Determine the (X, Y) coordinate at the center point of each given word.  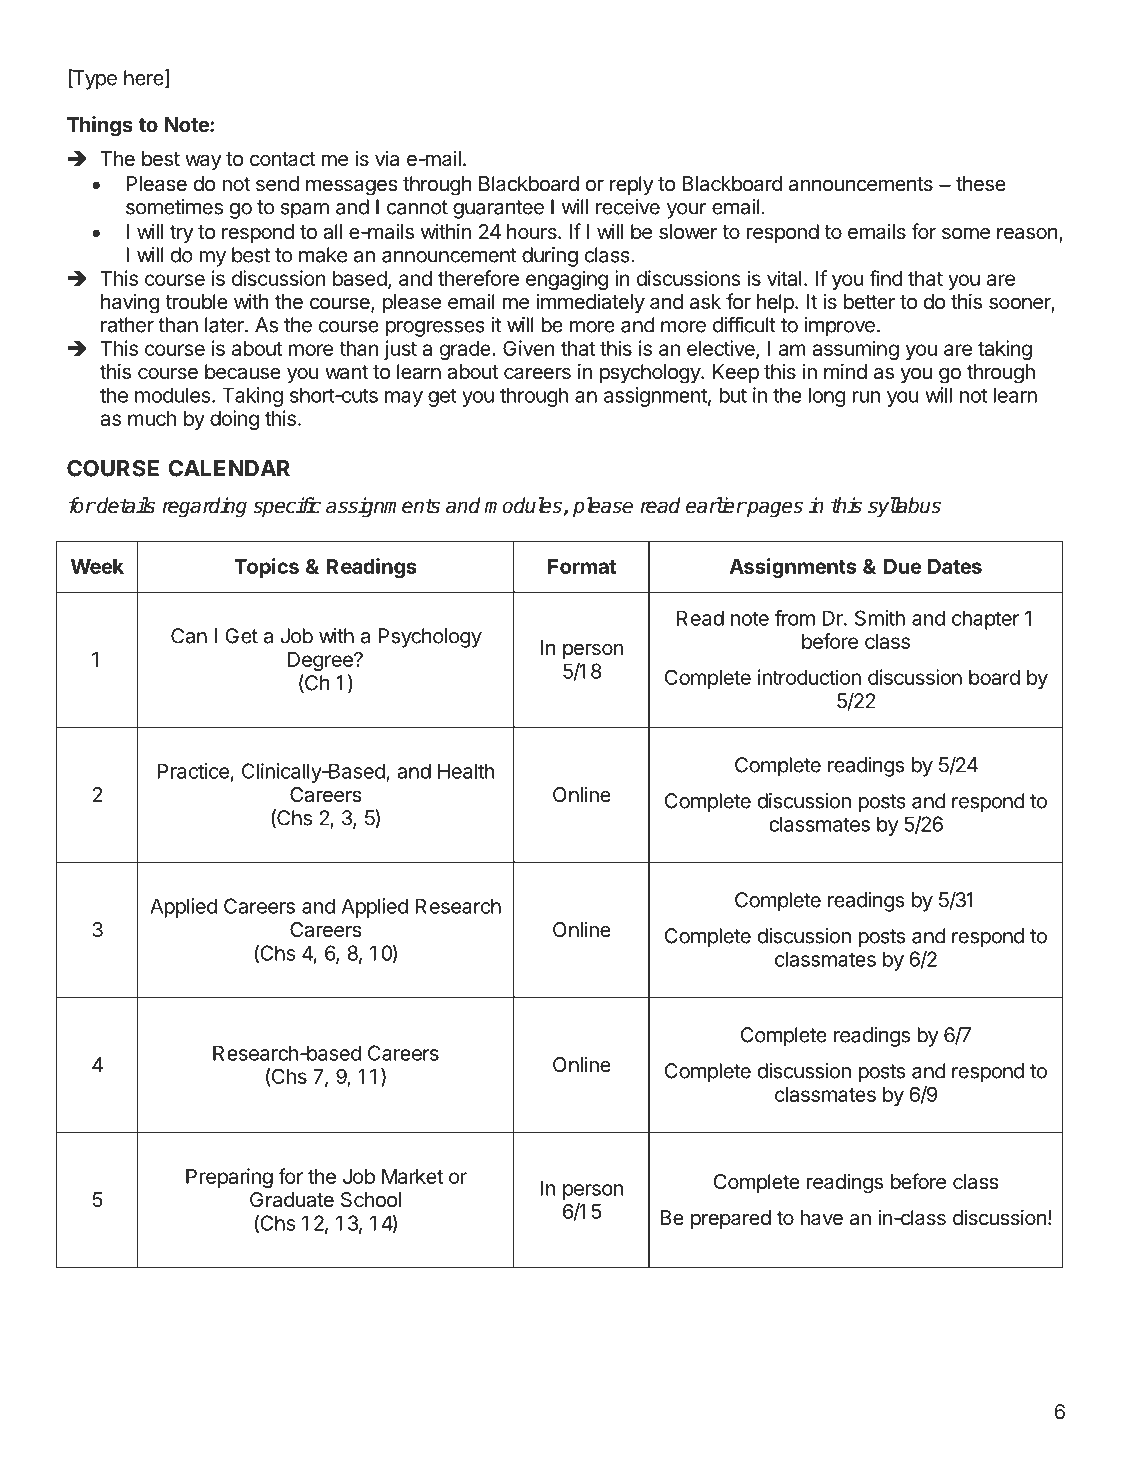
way (203, 162)
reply (632, 185)
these (981, 184)
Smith (880, 618)
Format (582, 566)
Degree (321, 661)
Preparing (229, 1178)
